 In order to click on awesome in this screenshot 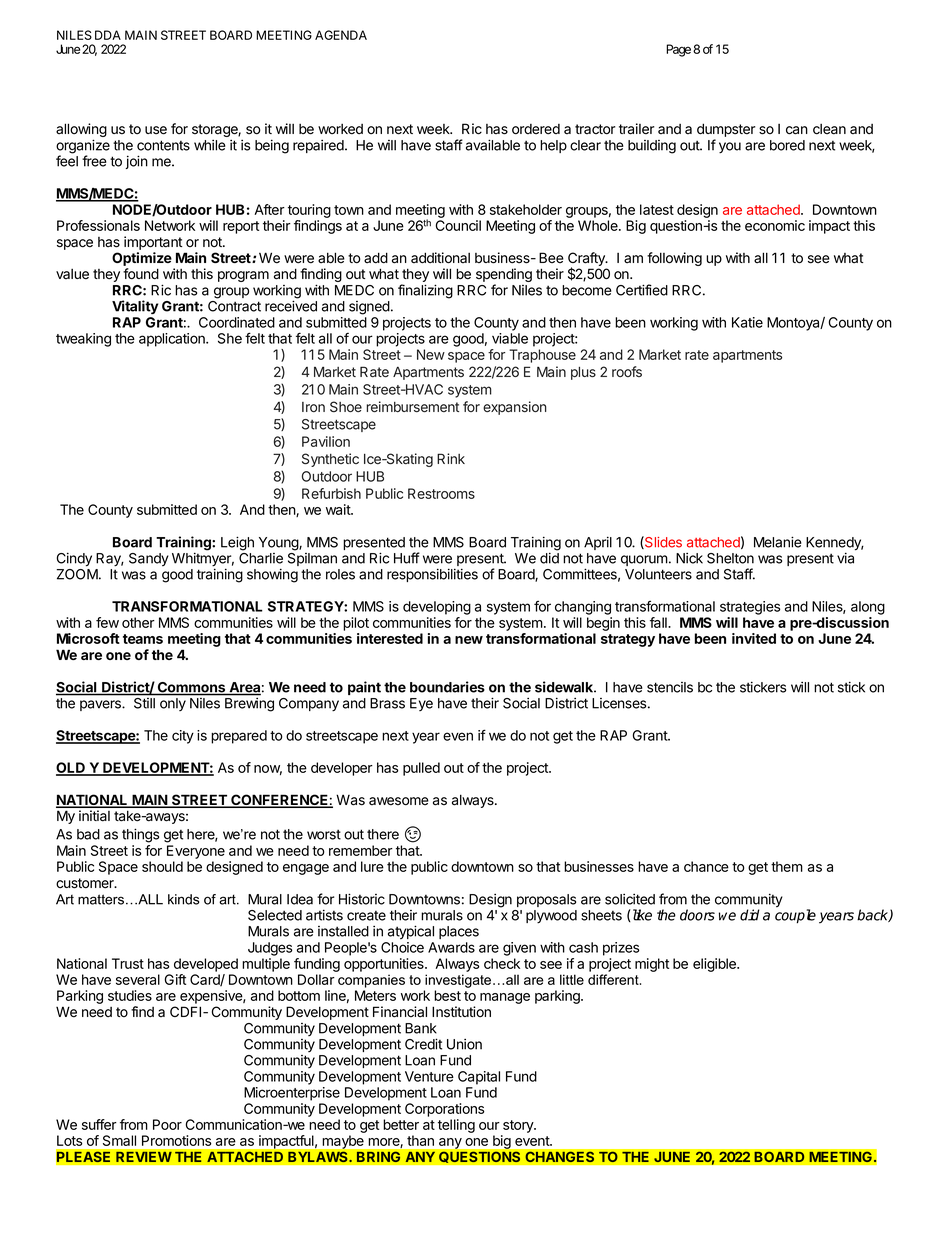, I will do `click(399, 801)`.
